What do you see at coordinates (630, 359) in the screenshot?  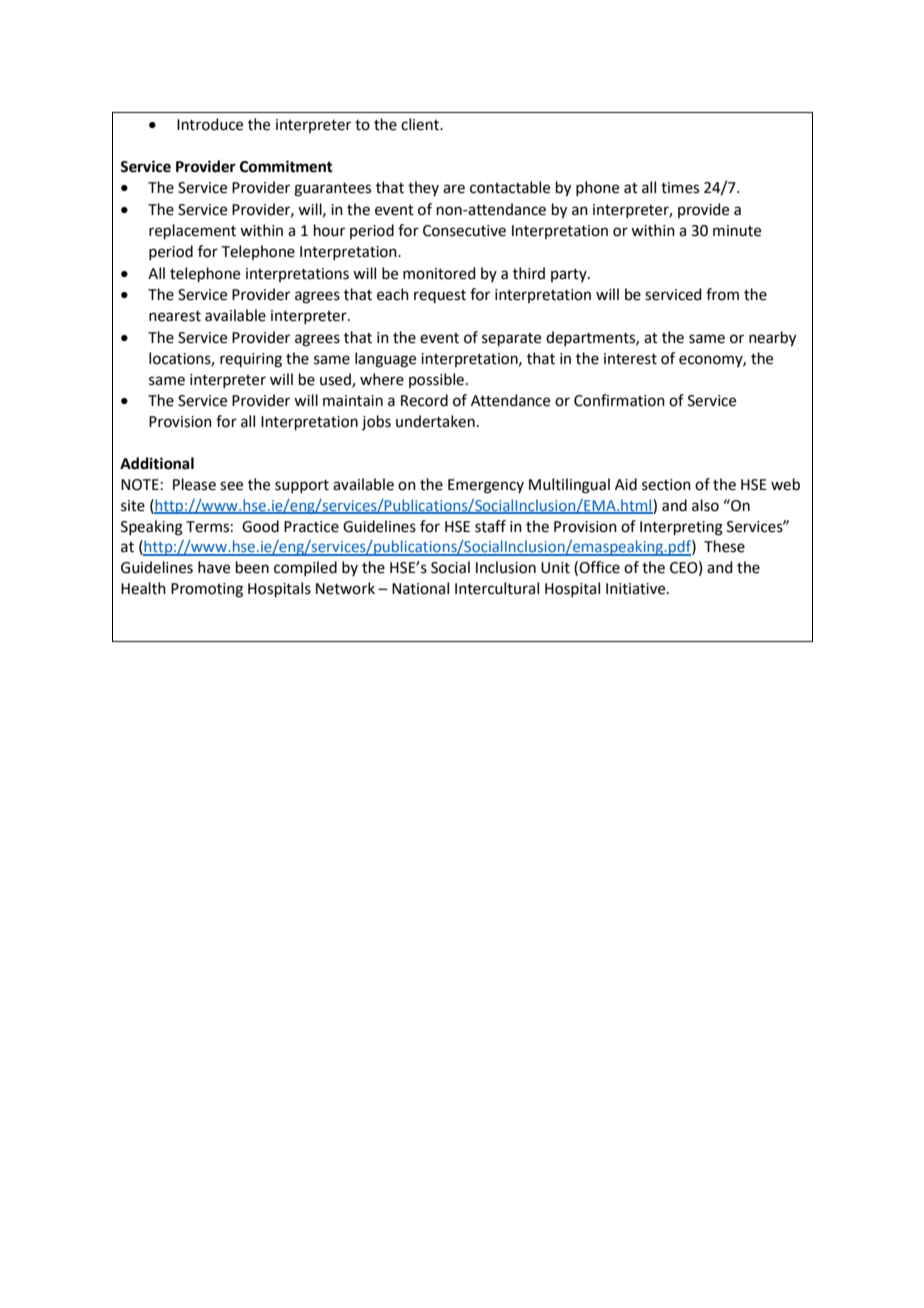 I see `interest` at bounding box center [630, 359].
